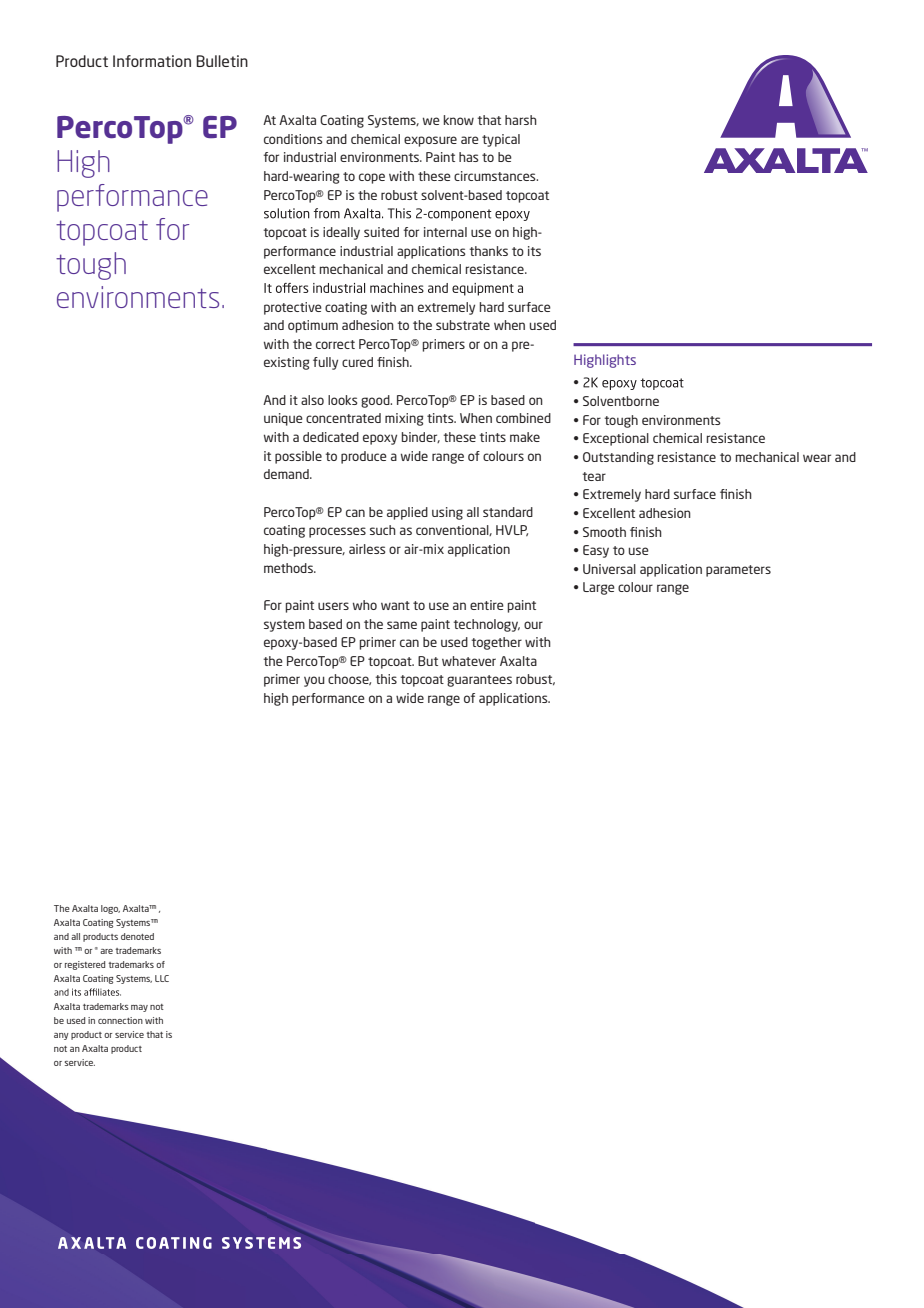  I want to click on guarantees, so click(479, 681).
